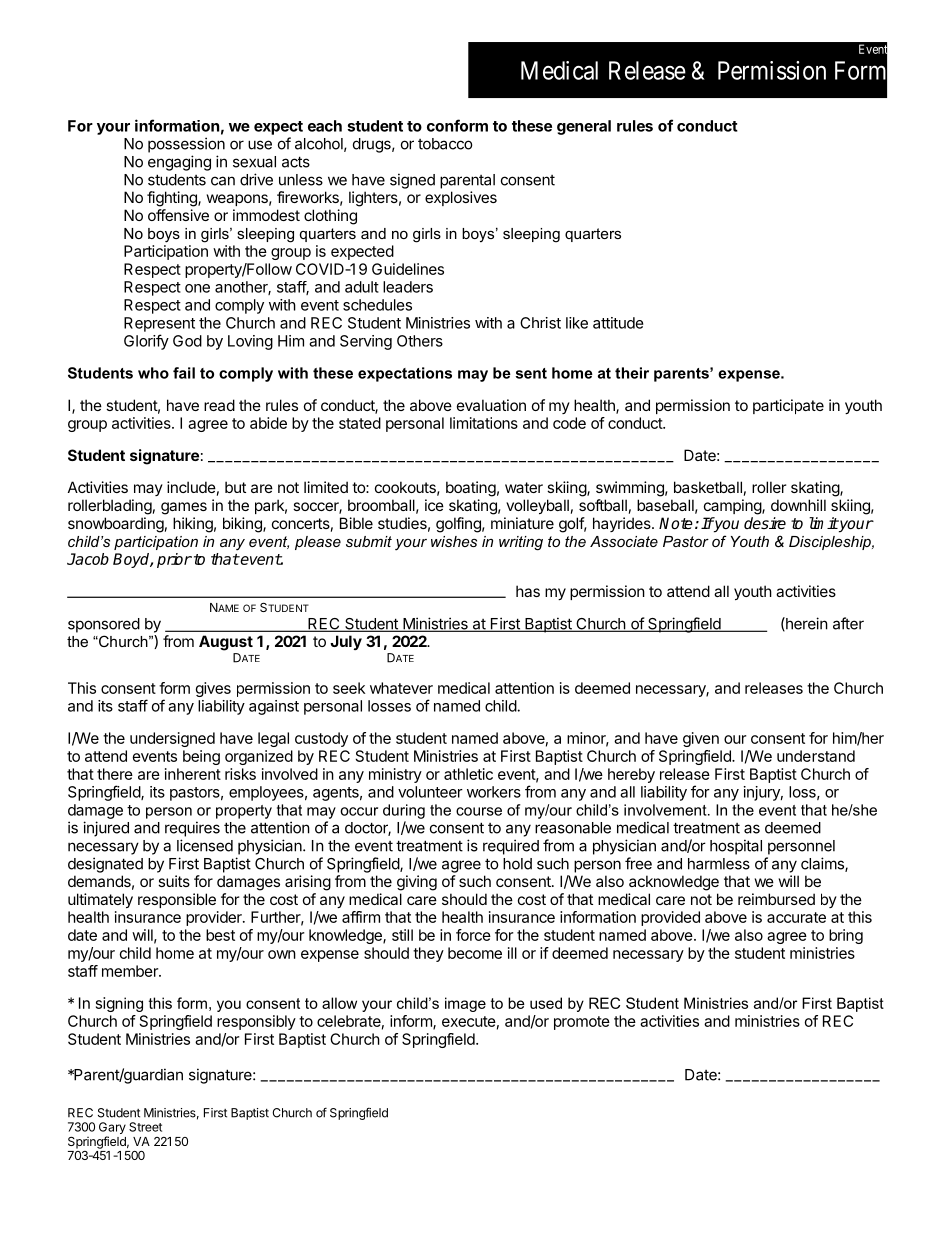 The image size is (952, 1233). What do you see at coordinates (736, 847) in the page?
I see `hospital` at bounding box center [736, 847].
